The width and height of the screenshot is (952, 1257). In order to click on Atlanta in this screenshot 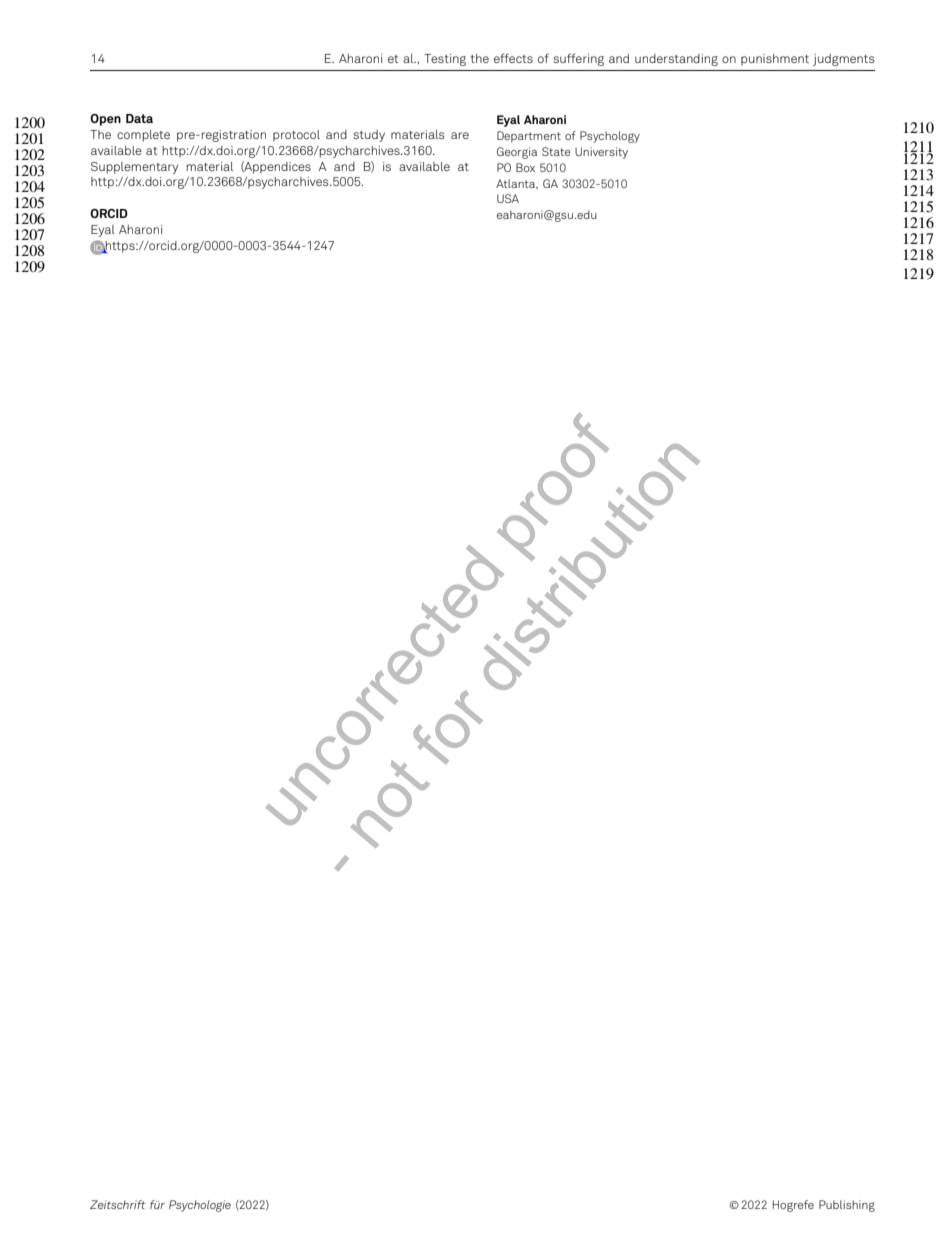, I will do `click(517, 184)`.
